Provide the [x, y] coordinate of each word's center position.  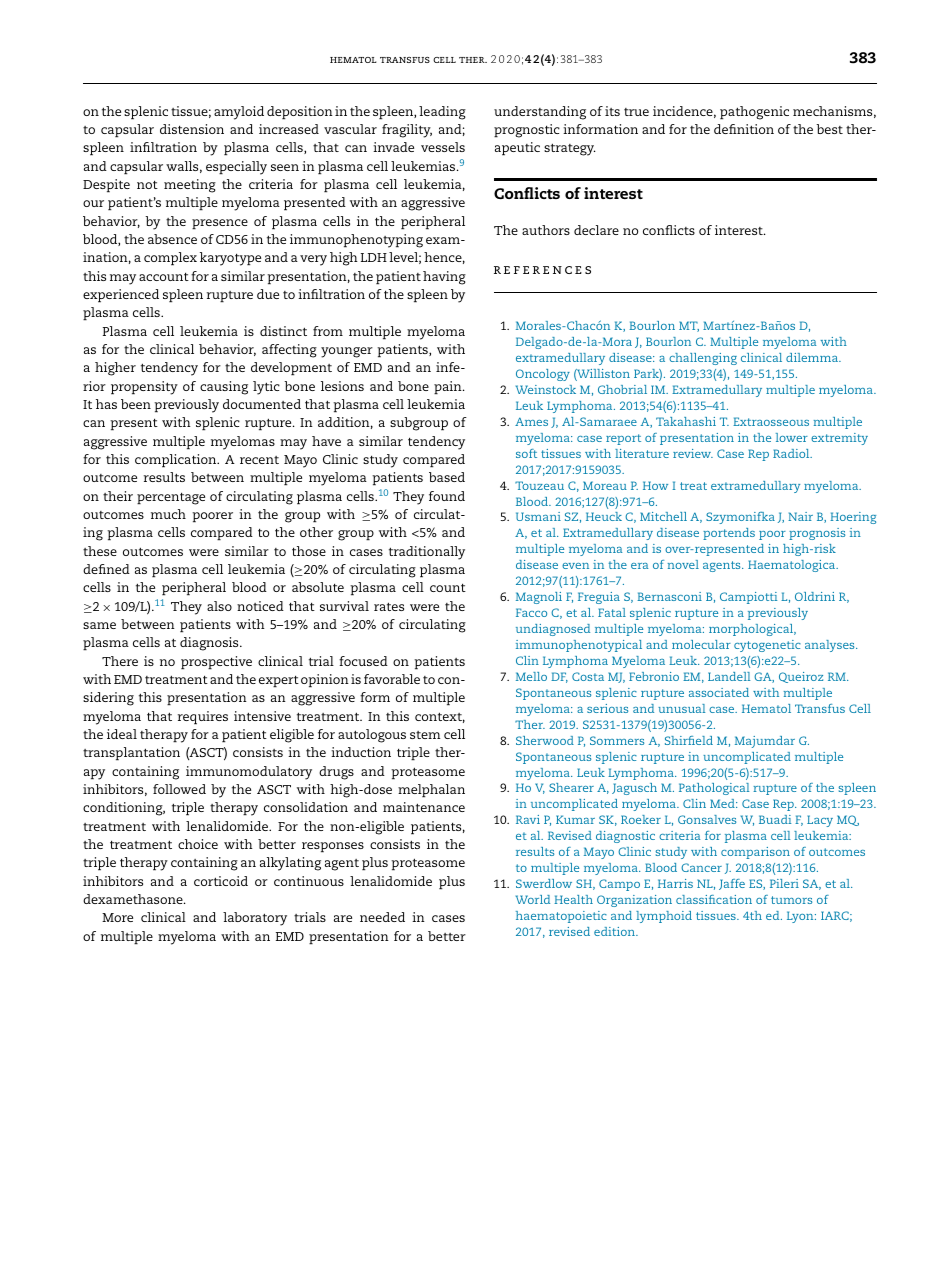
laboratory [255, 919]
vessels [443, 147]
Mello [531, 676]
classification [714, 899]
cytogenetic [767, 646]
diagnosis [210, 644]
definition [744, 129]
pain [449, 388]
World [533, 899]
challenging [703, 359]
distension [192, 129]
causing [224, 388]
